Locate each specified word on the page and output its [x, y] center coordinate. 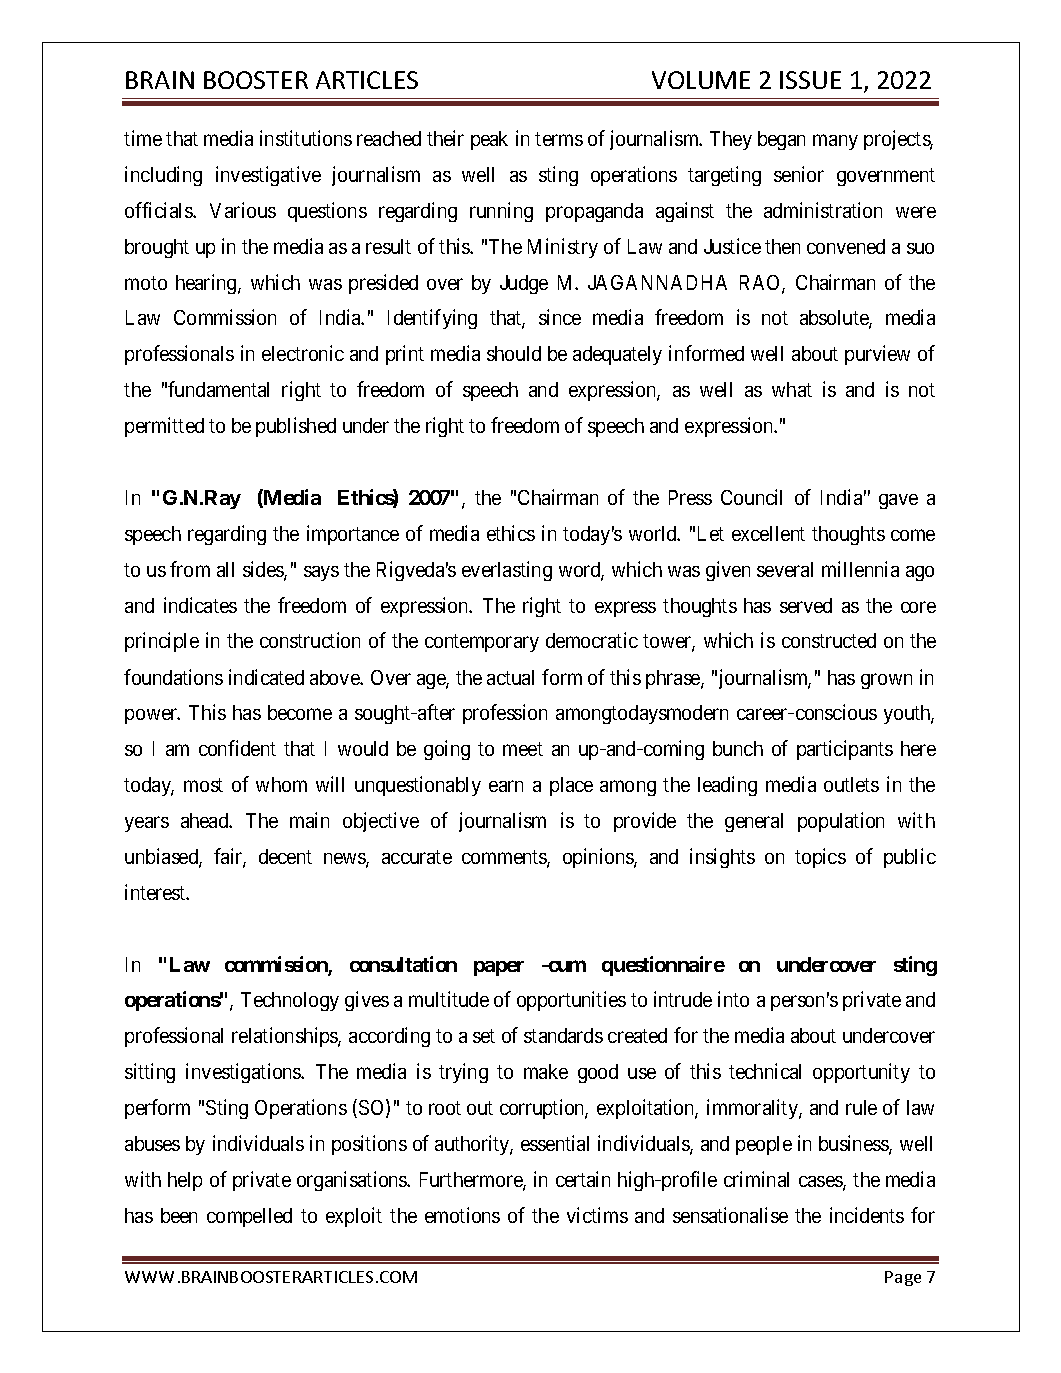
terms [559, 139]
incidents [867, 1215]
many [835, 142]
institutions [306, 138]
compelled [249, 1217]
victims [597, 1215]
